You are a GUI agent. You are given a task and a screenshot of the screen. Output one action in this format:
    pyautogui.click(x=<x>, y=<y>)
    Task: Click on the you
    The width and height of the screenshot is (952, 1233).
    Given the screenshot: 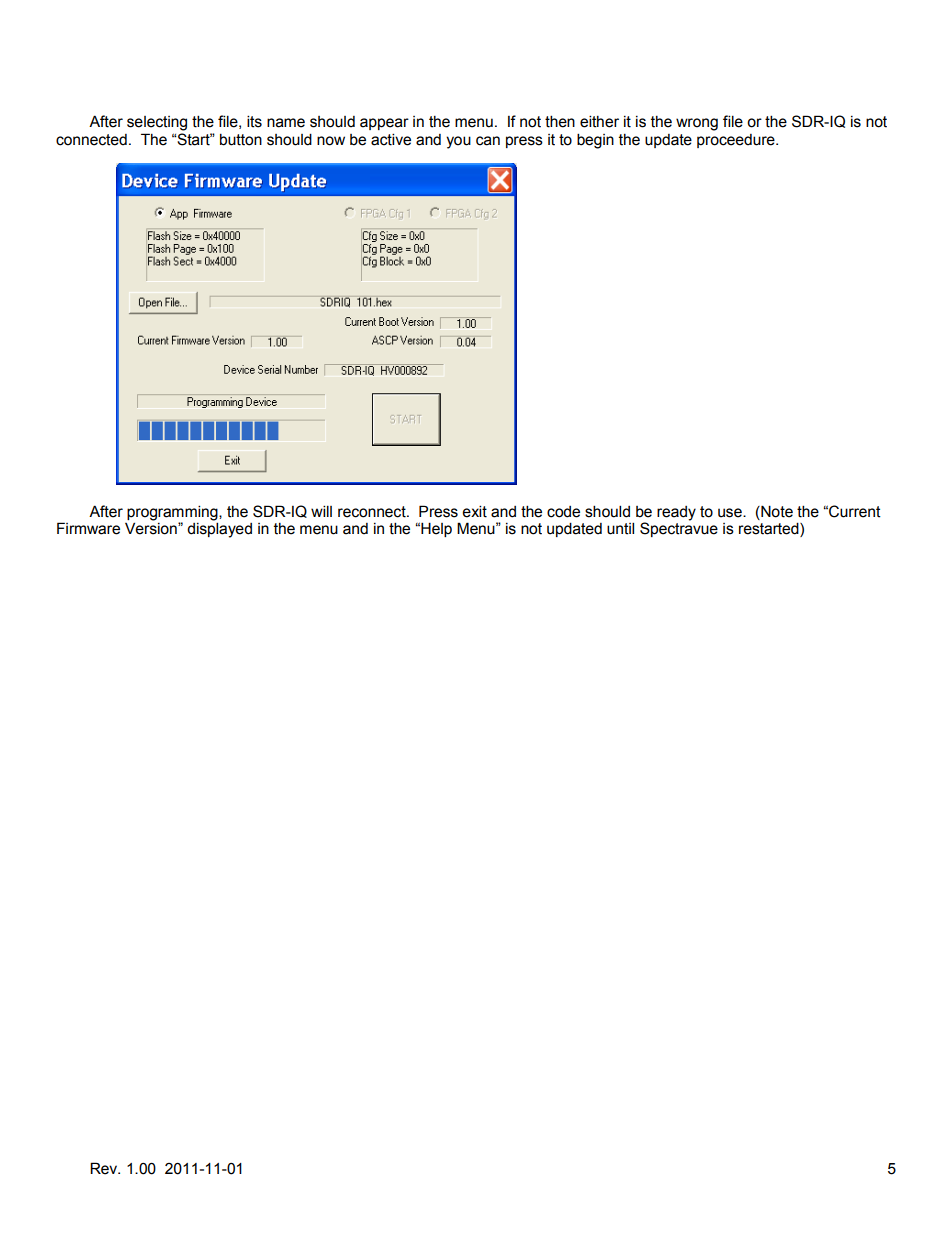 What is the action you would take?
    pyautogui.click(x=458, y=142)
